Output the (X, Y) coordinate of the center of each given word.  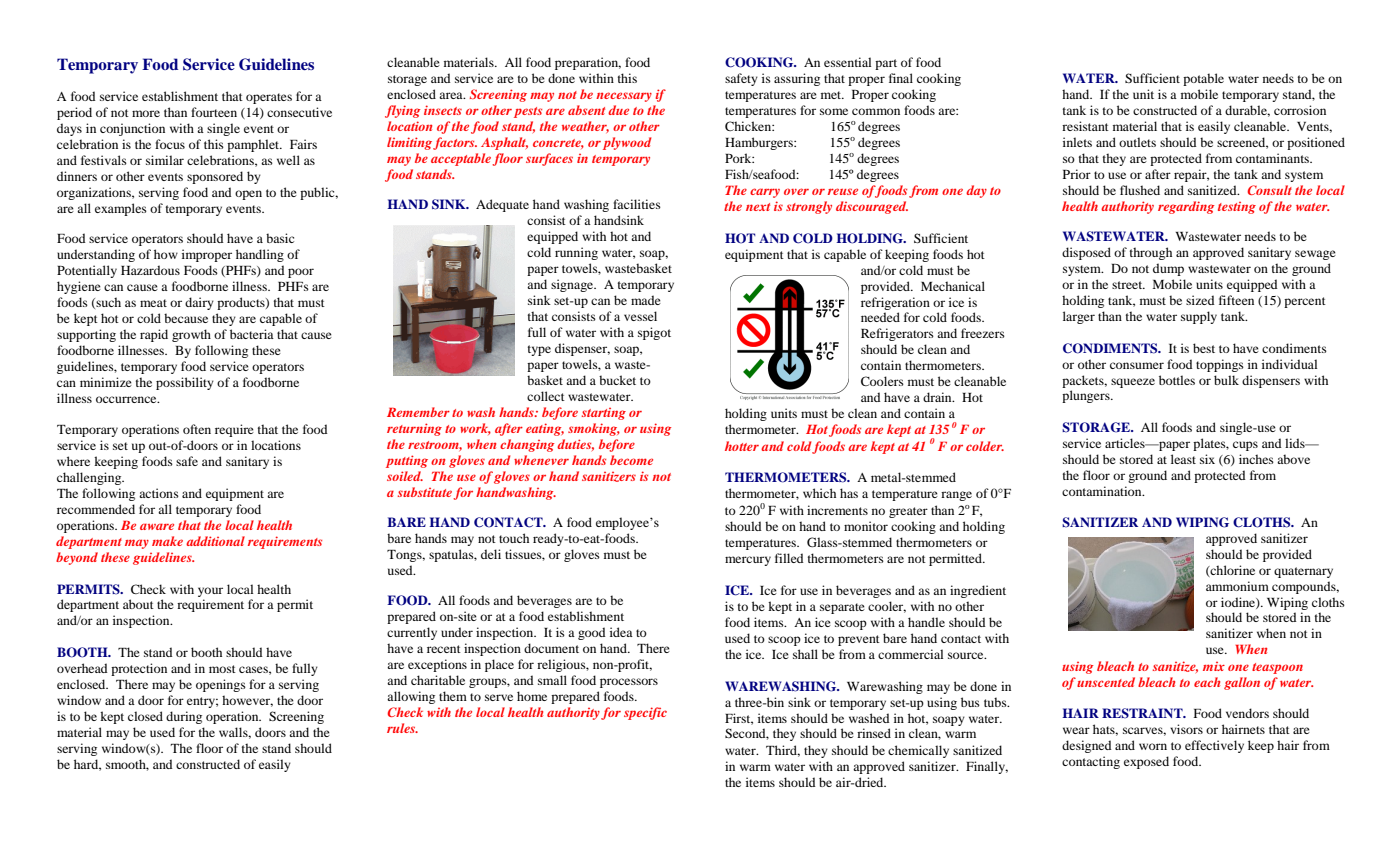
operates (269, 98)
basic (280, 238)
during (184, 717)
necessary (624, 97)
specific (645, 713)
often (197, 429)
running (576, 253)
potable (1203, 79)
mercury (748, 561)
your (210, 592)
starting (604, 414)
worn (1153, 746)
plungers (1087, 396)
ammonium (1237, 586)
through (1151, 253)
